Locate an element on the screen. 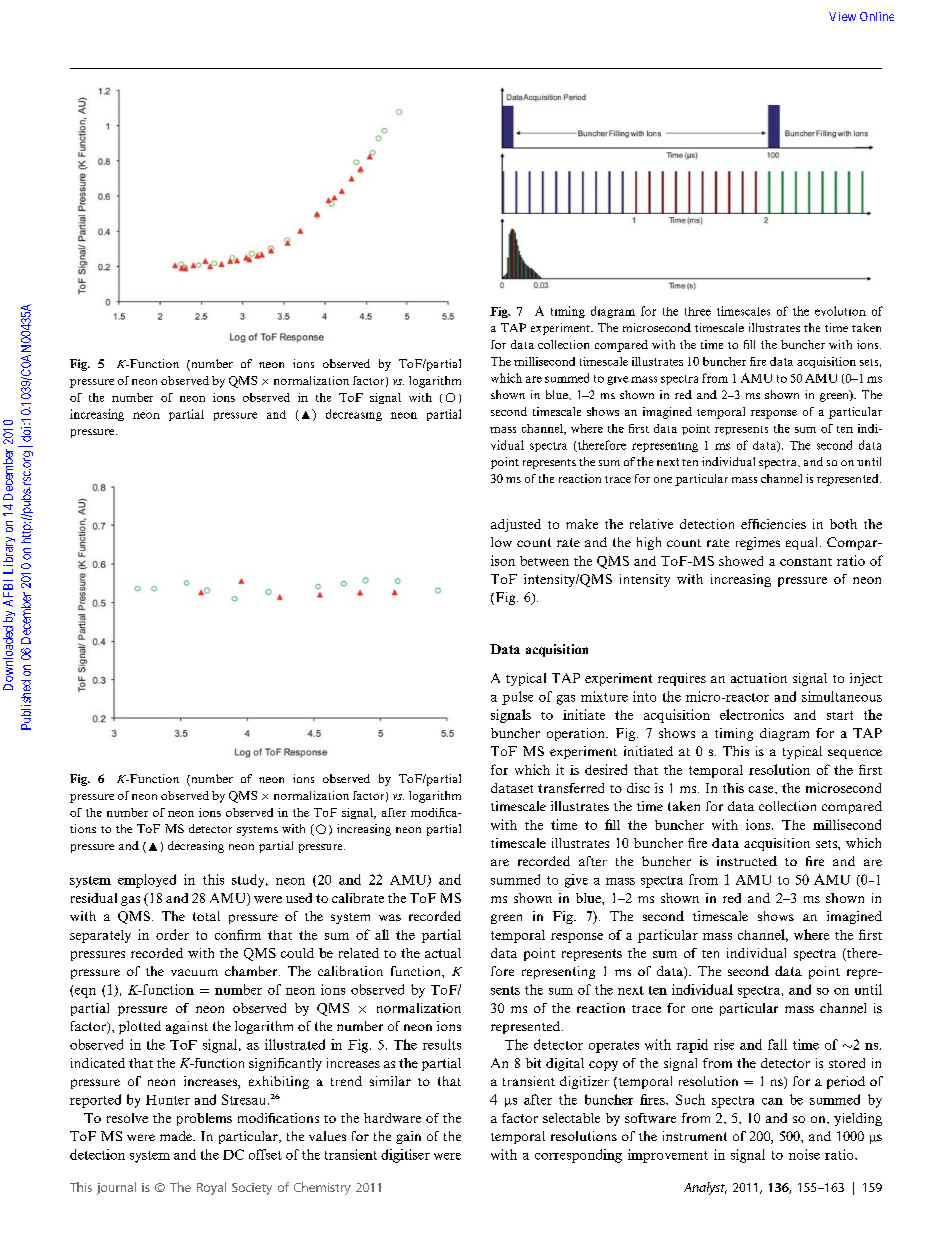 The height and width of the screenshot is (1247, 952). View is located at coordinates (842, 16).
